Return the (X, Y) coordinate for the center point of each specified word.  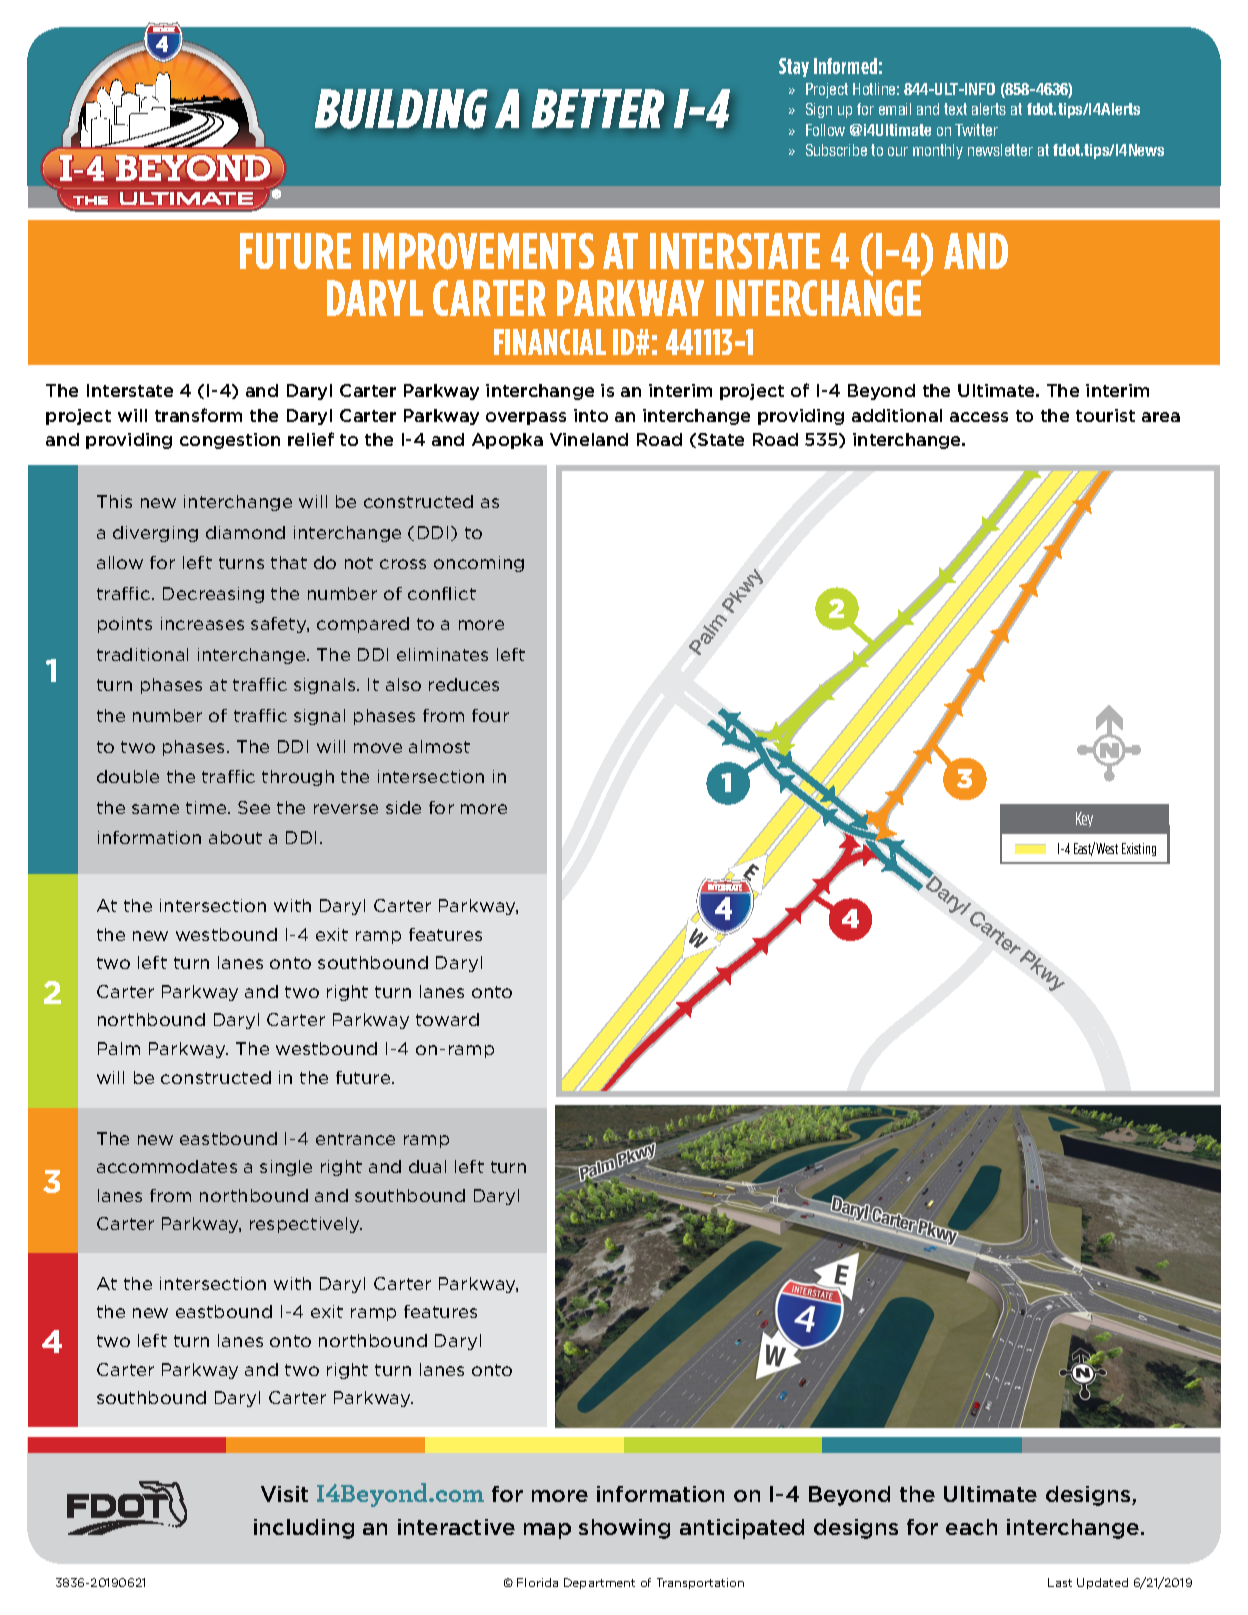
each (971, 1527)
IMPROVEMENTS (478, 251)
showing (624, 1529)
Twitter (976, 130)
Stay (794, 67)
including (304, 1529)
